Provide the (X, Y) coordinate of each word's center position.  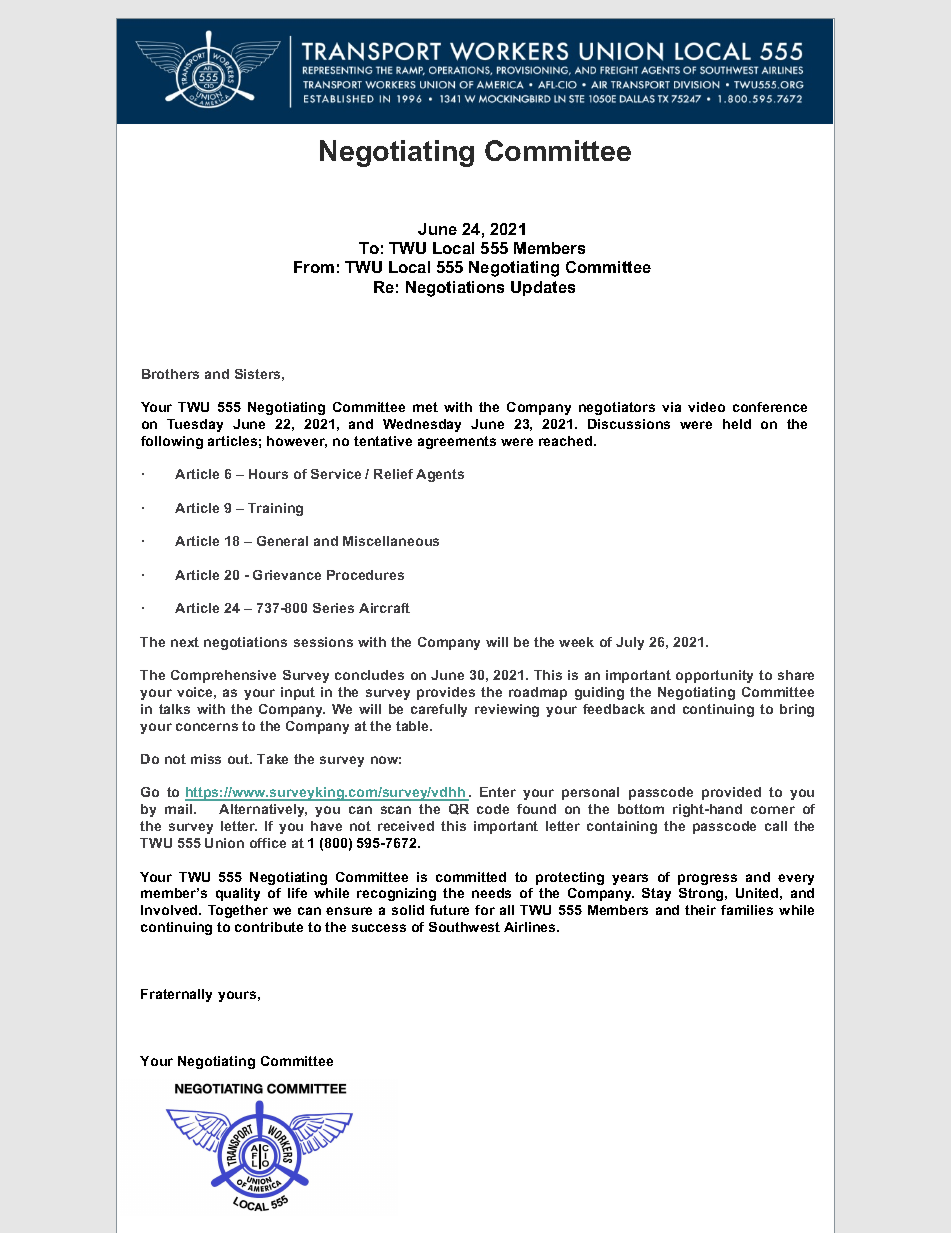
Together (238, 911)
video (706, 407)
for (485, 910)
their (700, 910)
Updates (543, 288)
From (314, 267)
